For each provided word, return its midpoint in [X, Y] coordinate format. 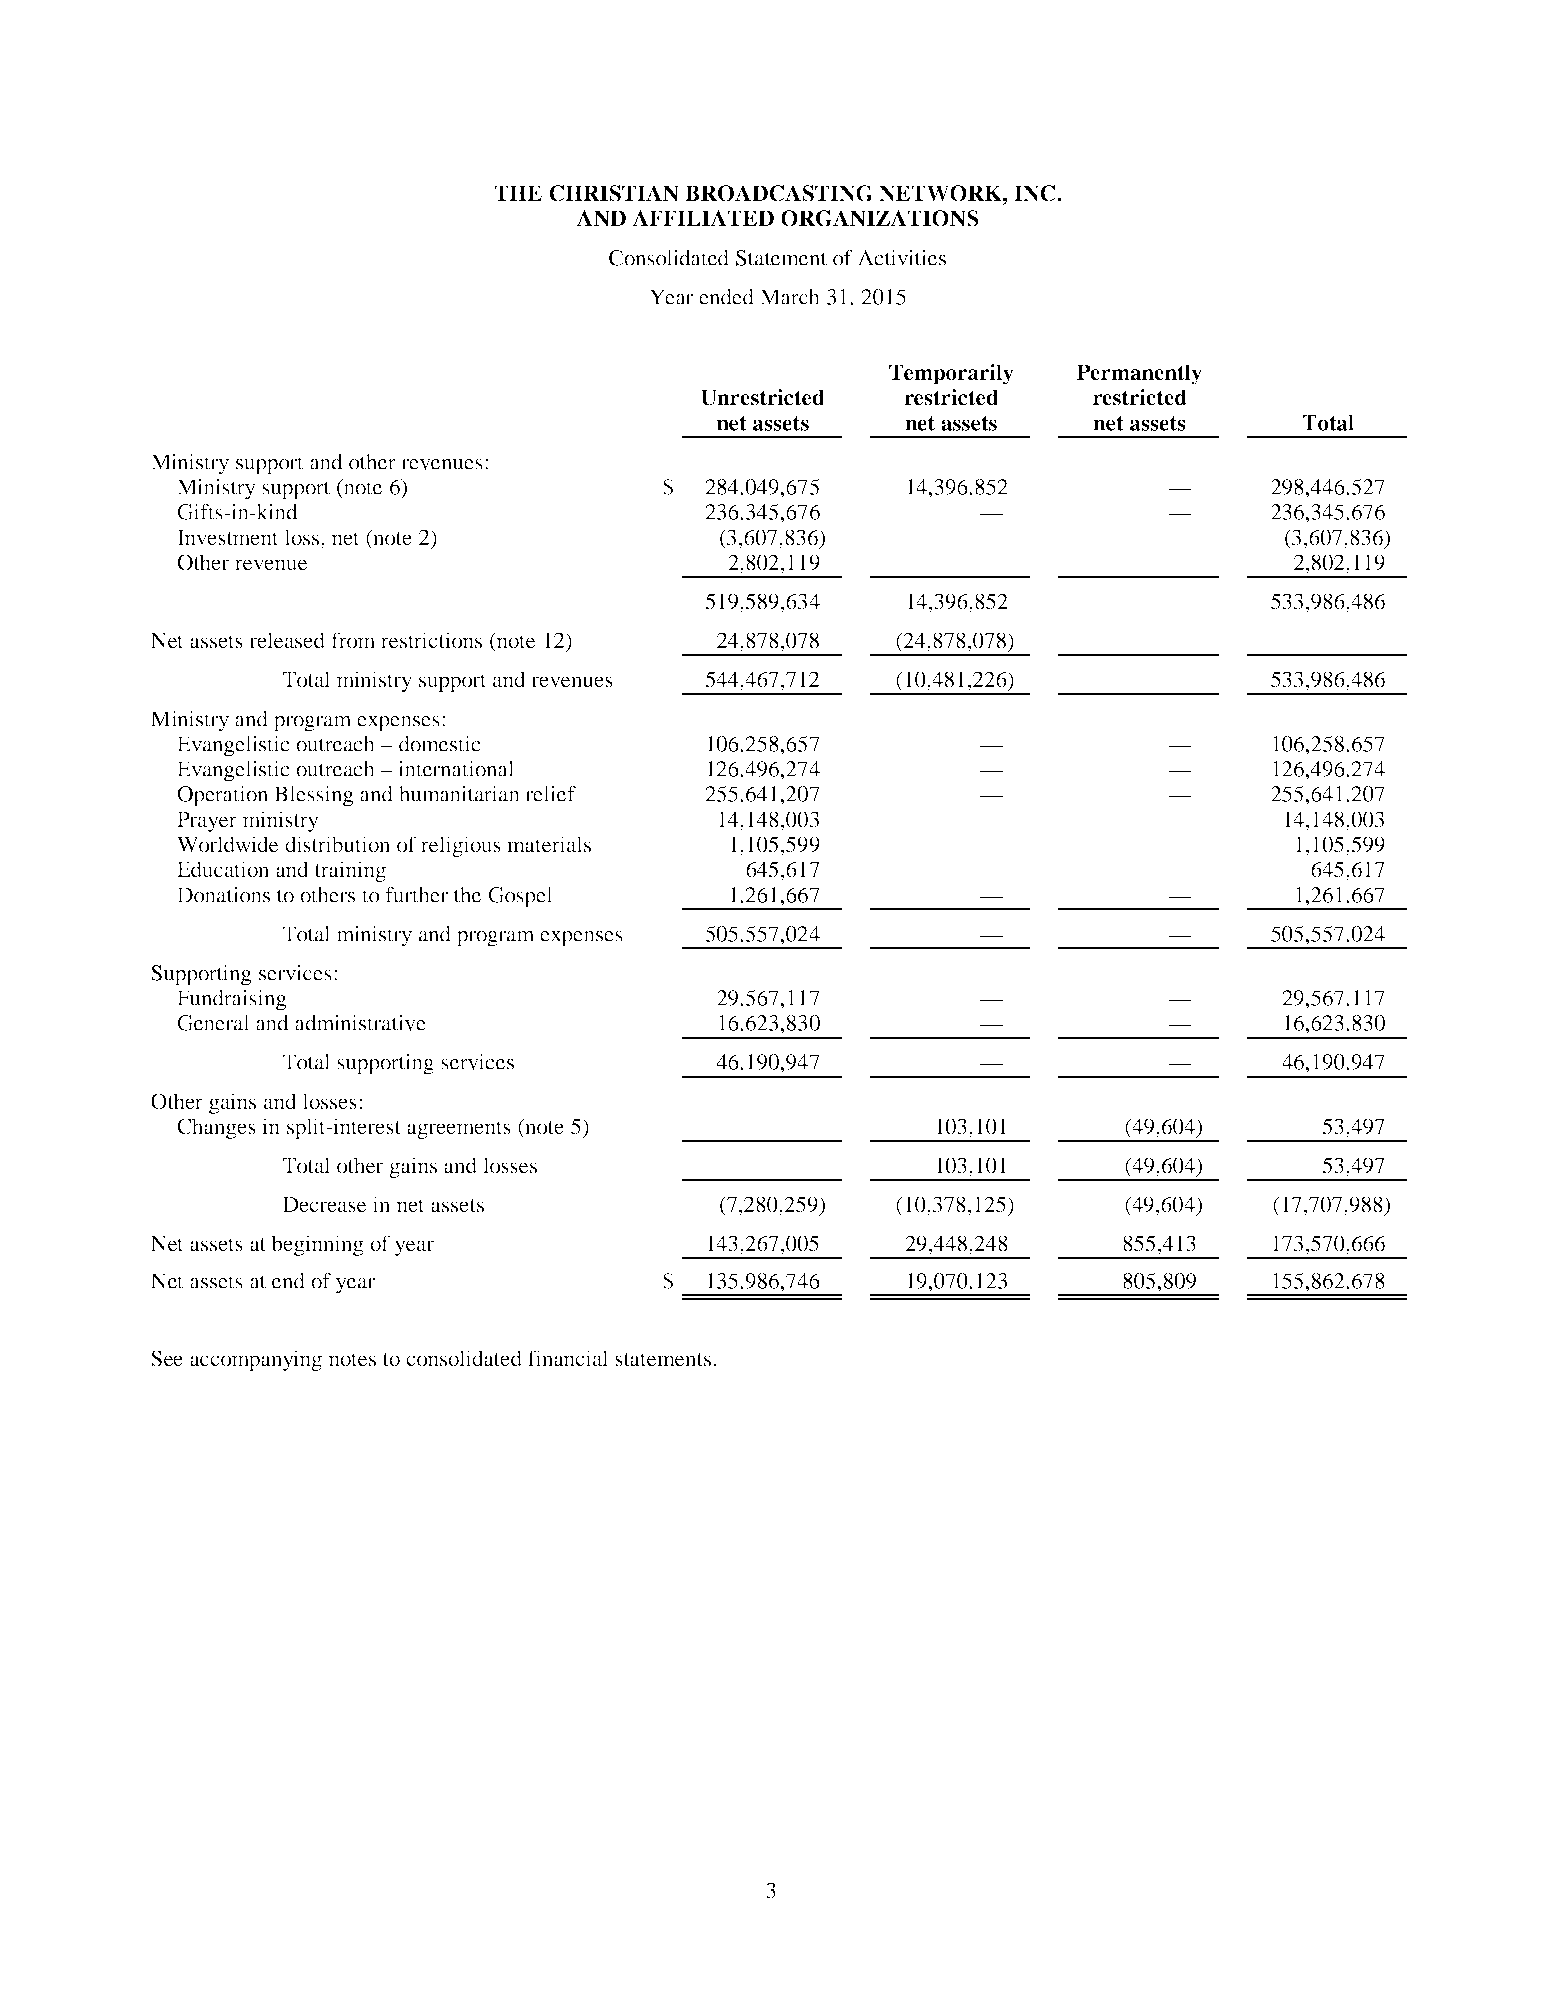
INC [1036, 193]
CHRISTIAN [614, 193]
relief [550, 794]
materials [549, 844]
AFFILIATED [703, 218]
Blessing [314, 796]
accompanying [256, 1360]
